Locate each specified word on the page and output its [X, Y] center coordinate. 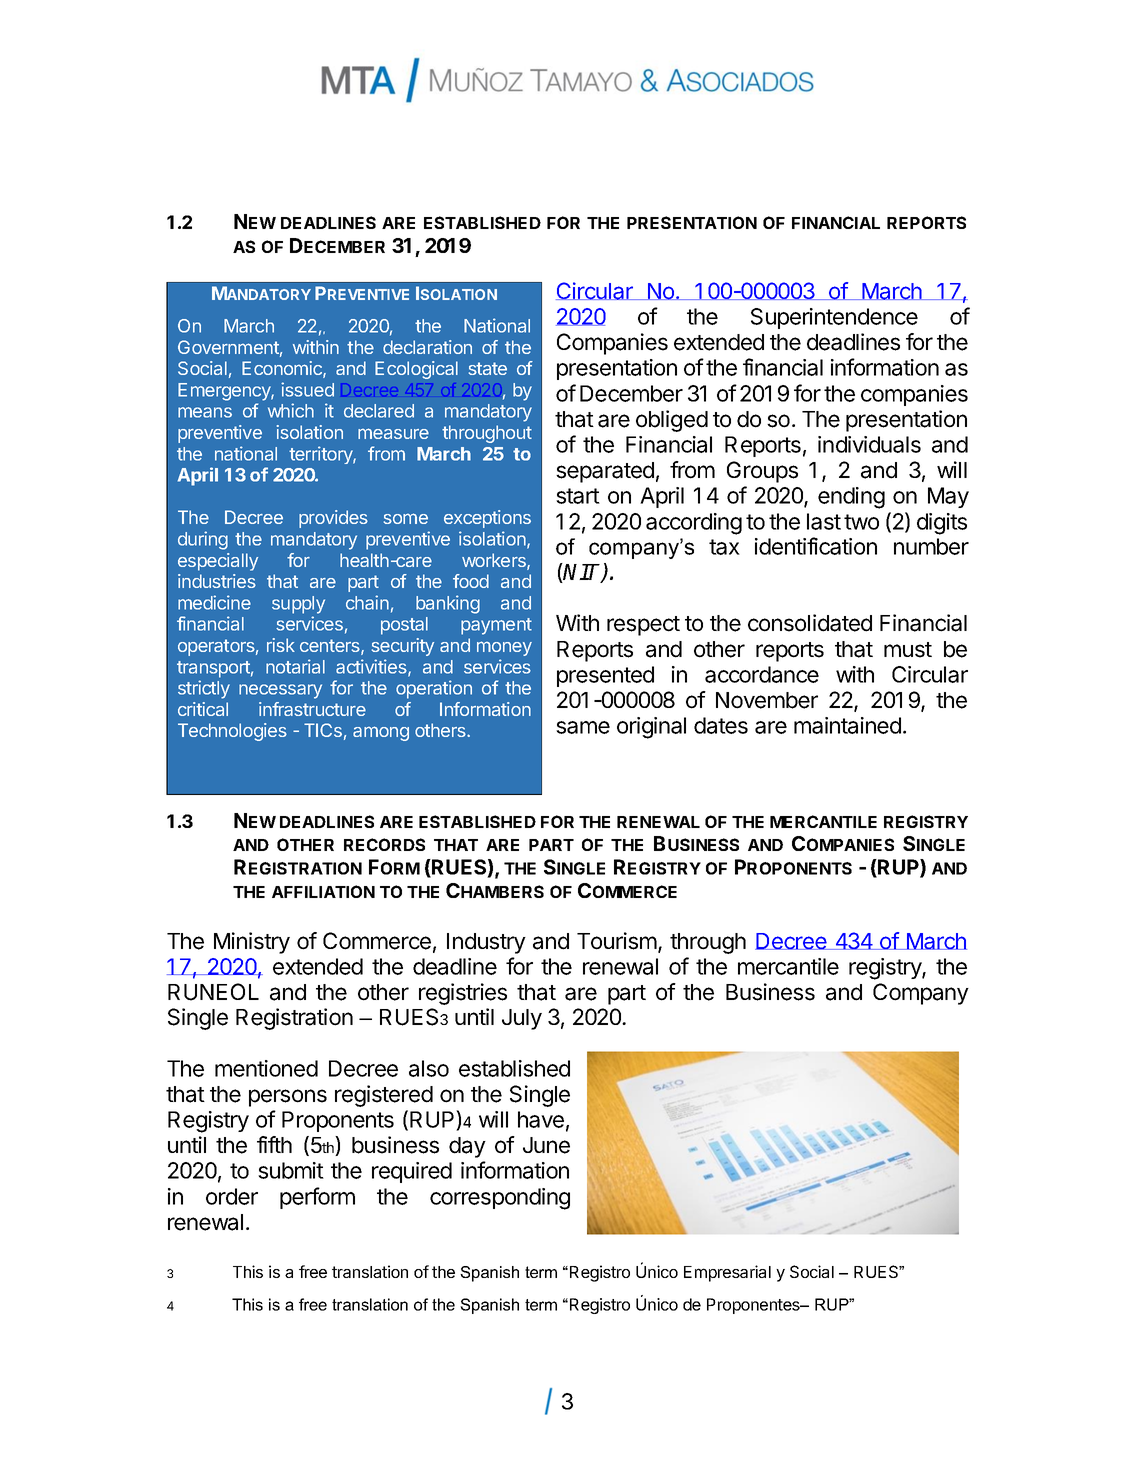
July [522, 1019]
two [861, 522]
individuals [869, 444]
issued [307, 389]
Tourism [617, 941]
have [541, 1119]
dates [721, 725]
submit [291, 1170]
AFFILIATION [323, 891]
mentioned [266, 1068]
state [488, 368]
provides [333, 519]
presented [605, 676]
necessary [280, 691]
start [578, 496]
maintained [847, 725]
